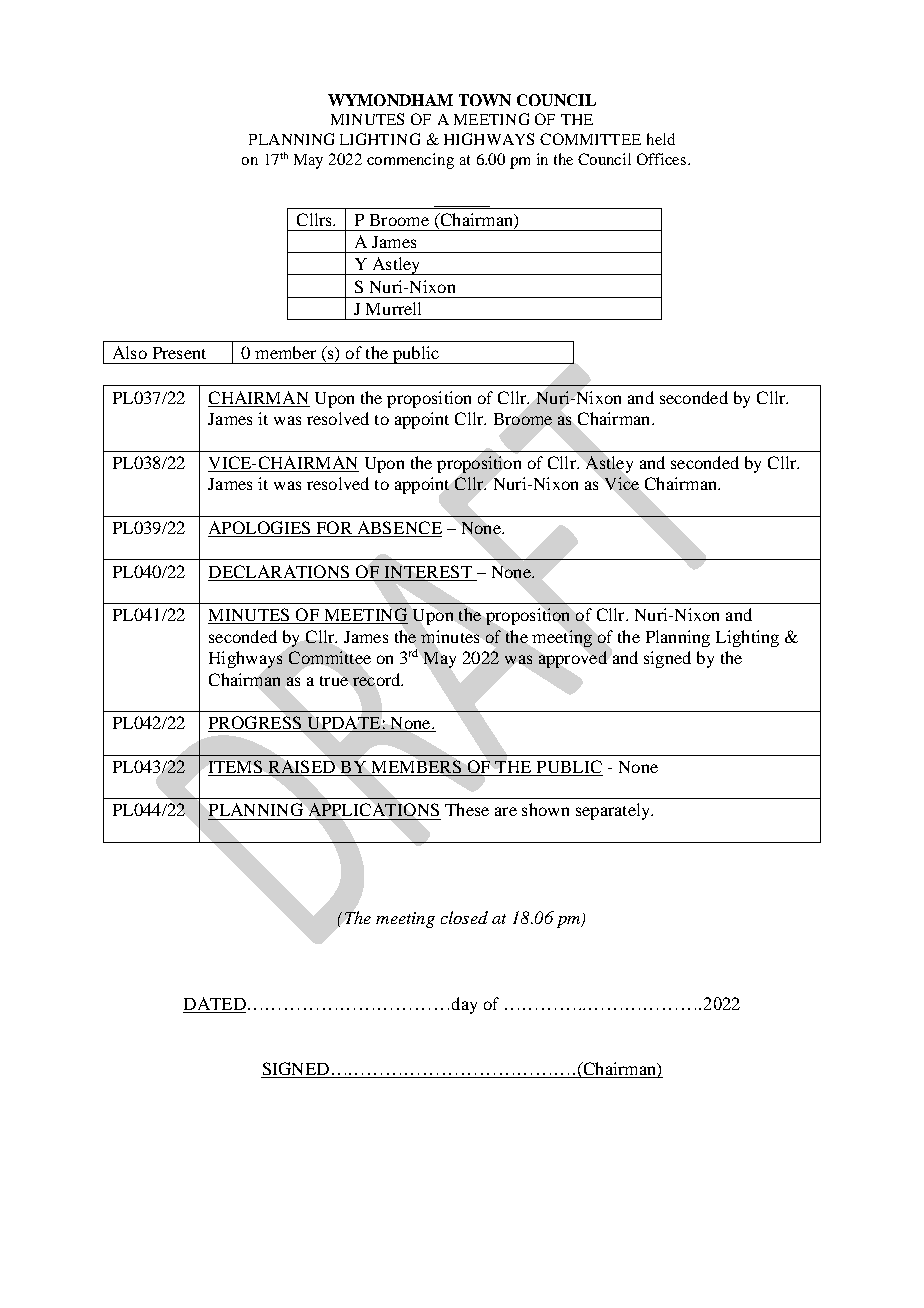 The width and height of the document is (924, 1308). Describe the element at coordinates (663, 159) in the document. I see `Offices` at that location.
